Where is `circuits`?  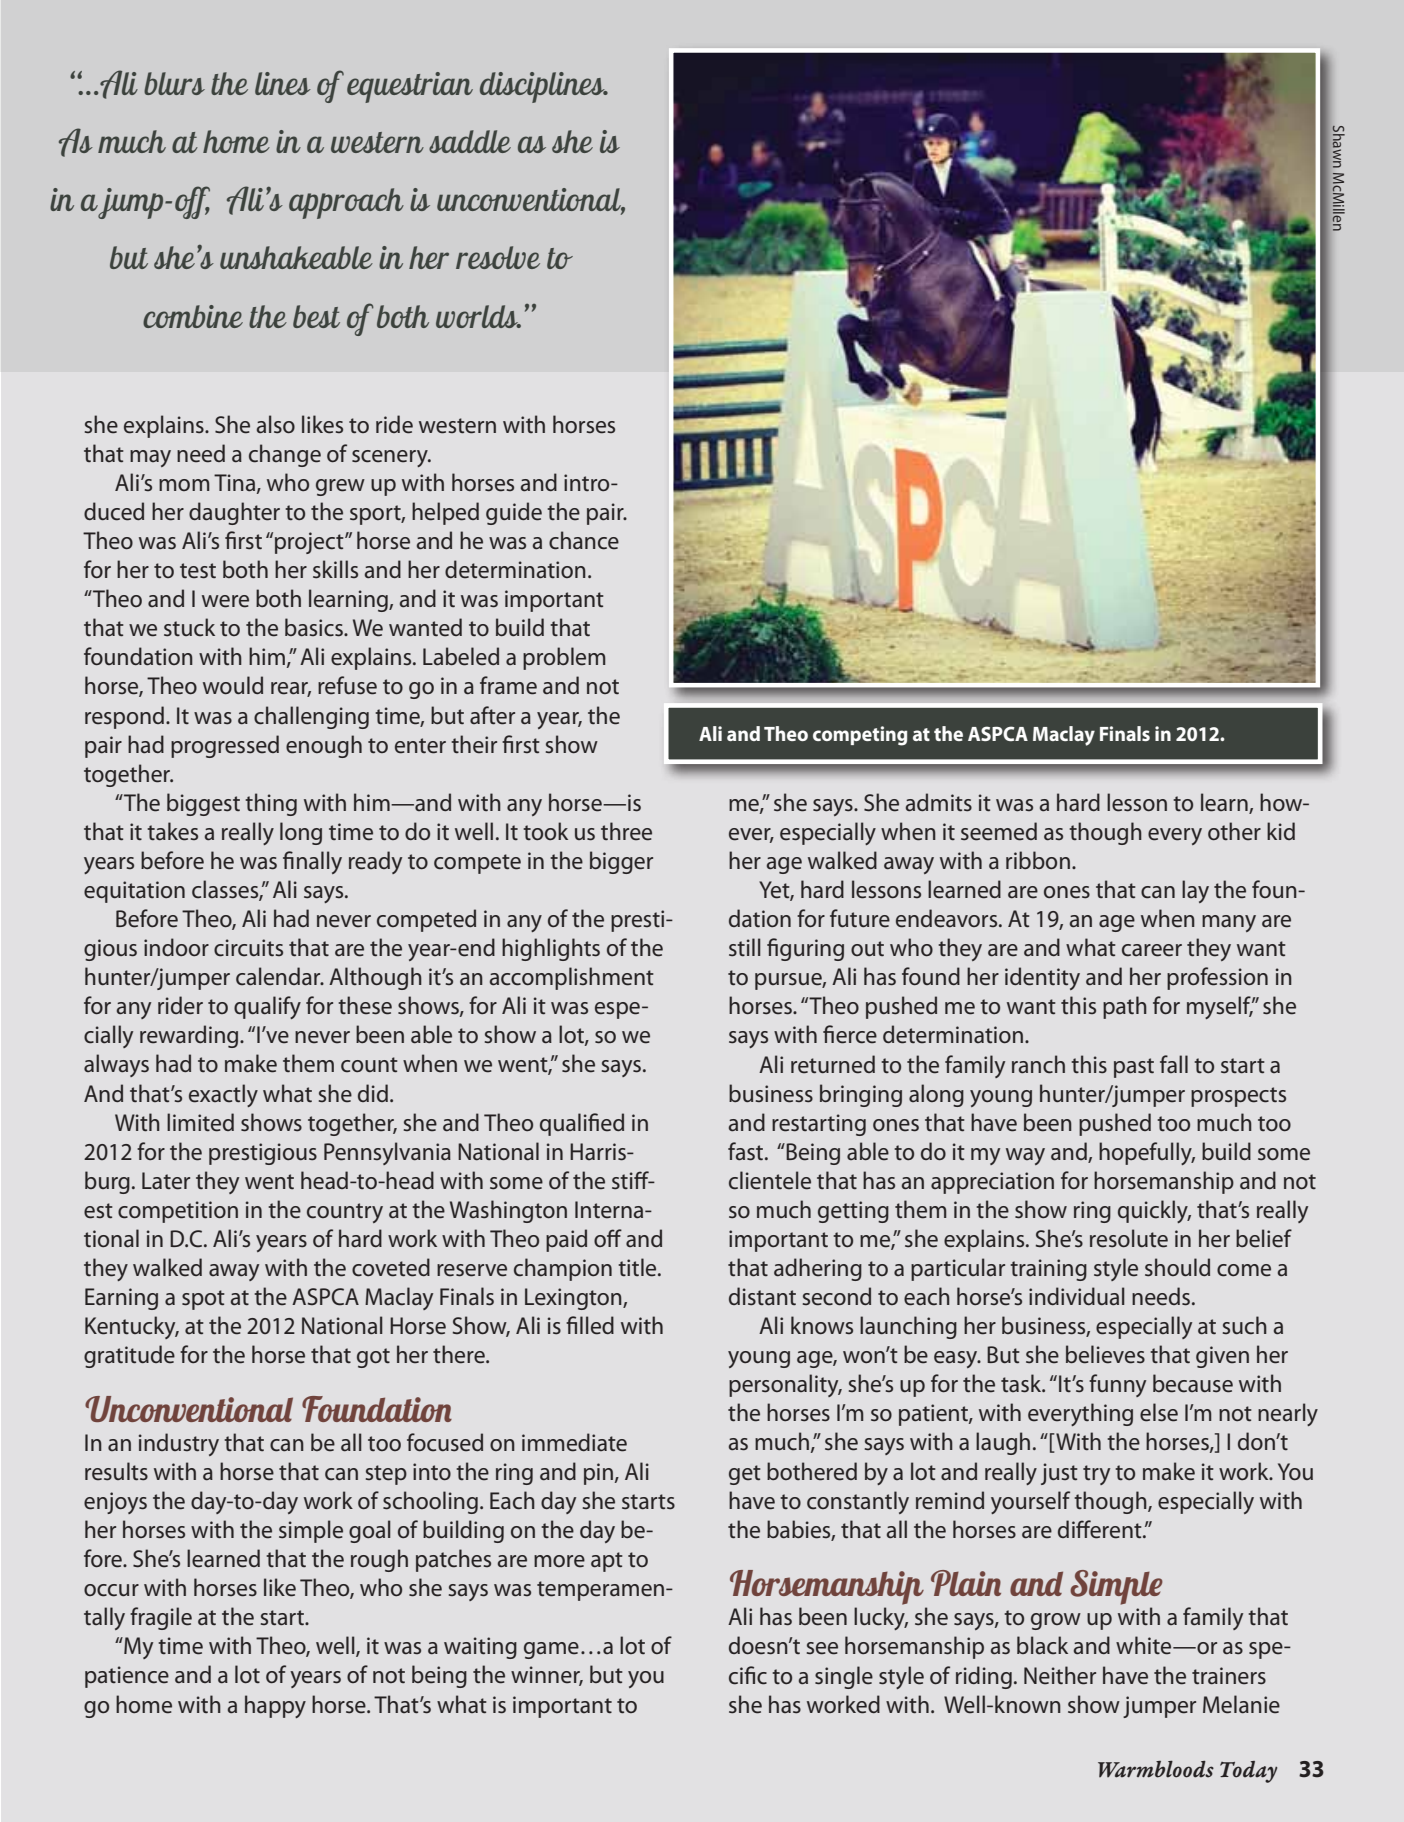 circuits is located at coordinates (248, 948).
